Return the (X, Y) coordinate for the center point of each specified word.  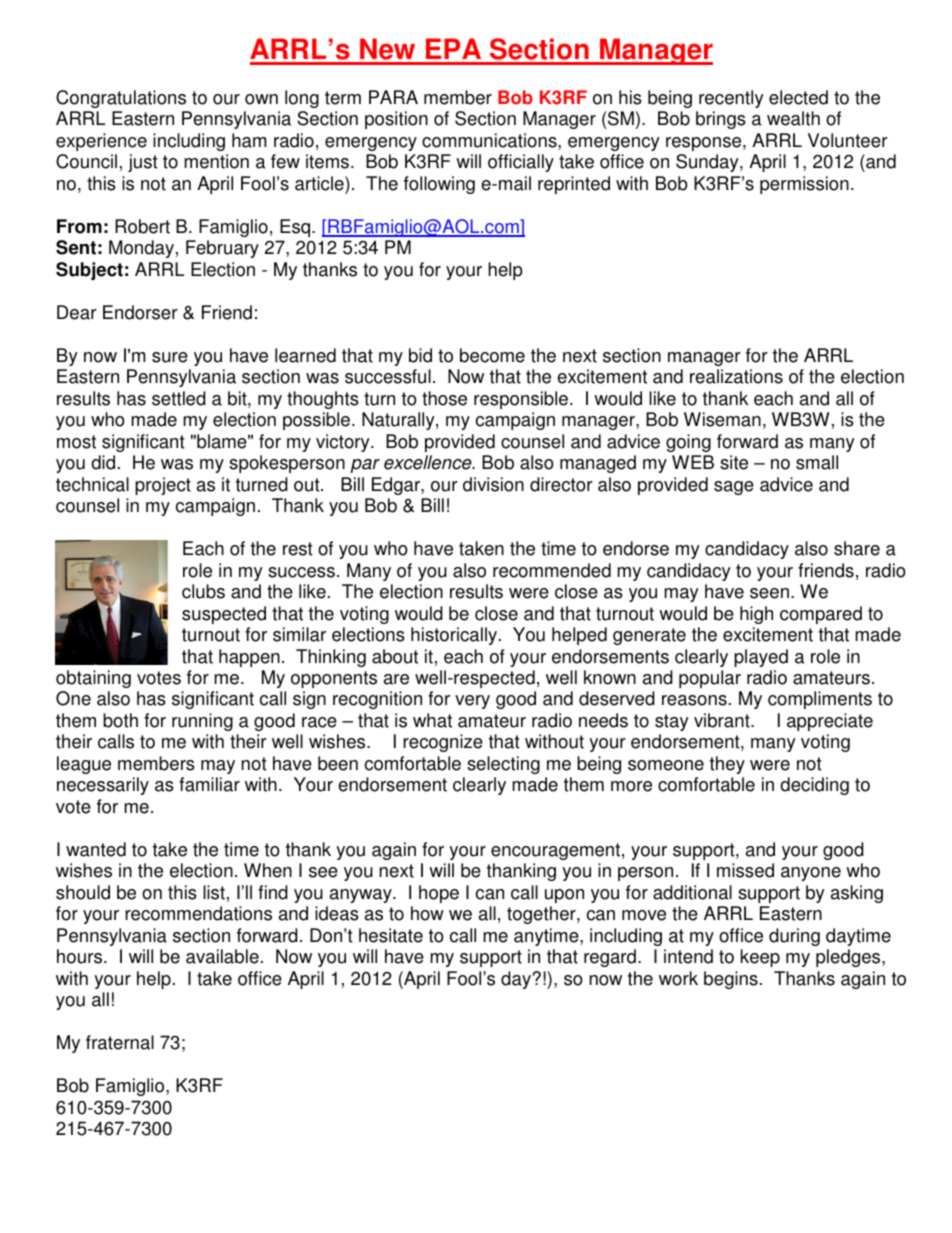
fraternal (120, 1042)
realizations (736, 376)
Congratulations (121, 99)
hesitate (391, 935)
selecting (503, 765)
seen (769, 593)
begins (731, 980)
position (396, 120)
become (492, 355)
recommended (552, 570)
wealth (793, 118)
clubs (203, 591)
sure (170, 357)
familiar (209, 784)
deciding (814, 786)
